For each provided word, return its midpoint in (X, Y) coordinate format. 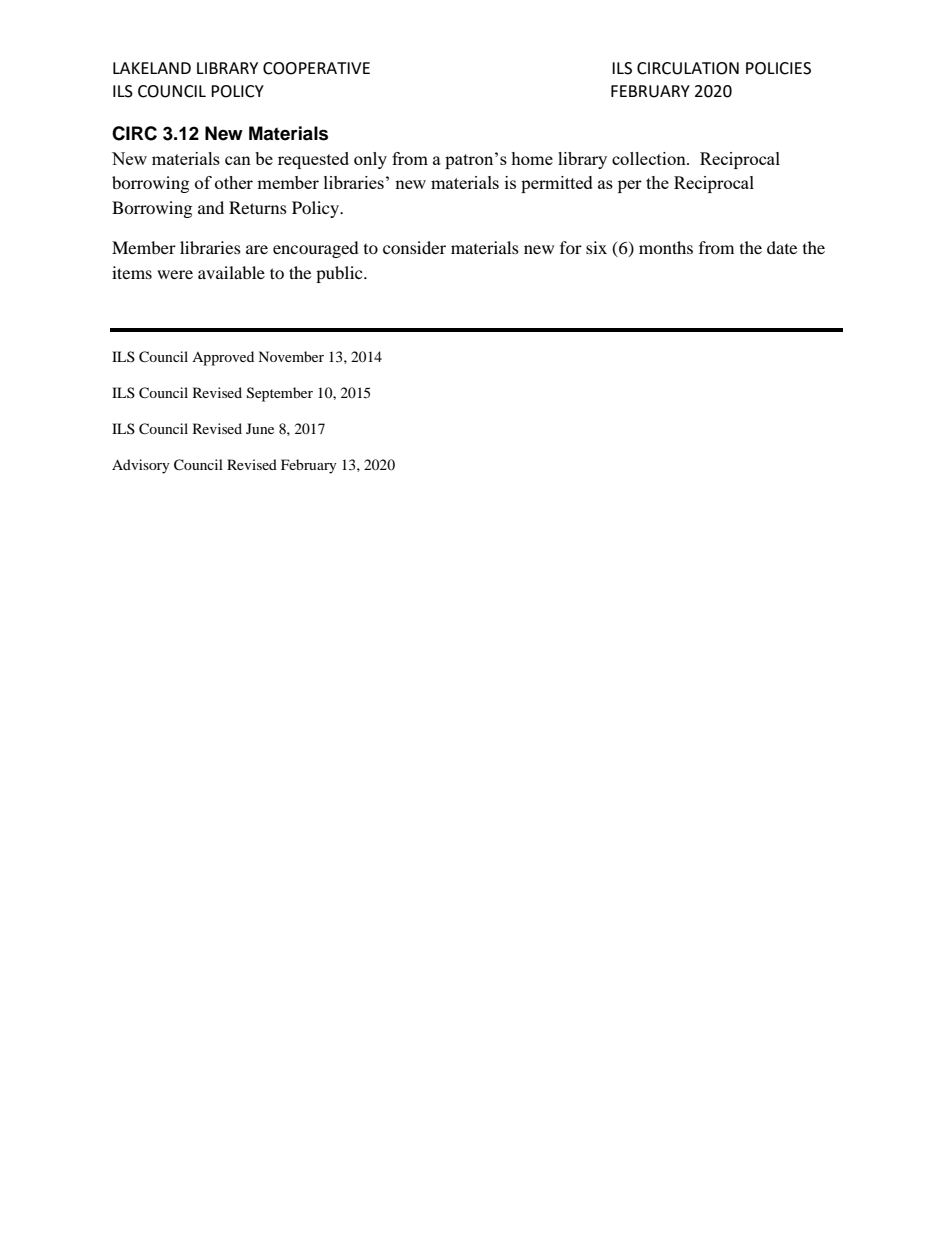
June (260, 428)
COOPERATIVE (316, 68)
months (666, 247)
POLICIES (778, 68)
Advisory (141, 466)
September (280, 394)
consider (414, 247)
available (231, 272)
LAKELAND (152, 68)
